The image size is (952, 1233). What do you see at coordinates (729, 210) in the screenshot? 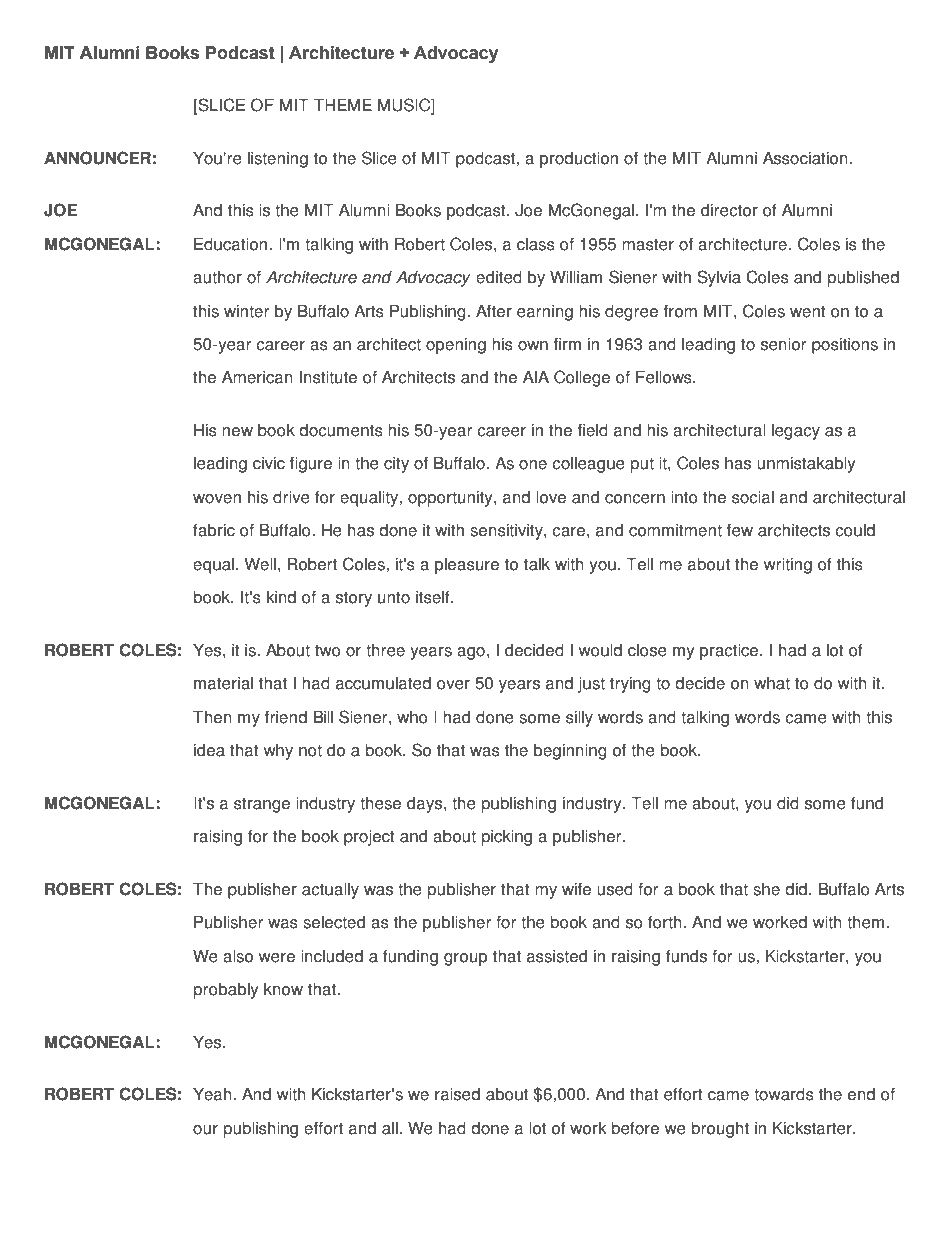
I see `director` at bounding box center [729, 210].
